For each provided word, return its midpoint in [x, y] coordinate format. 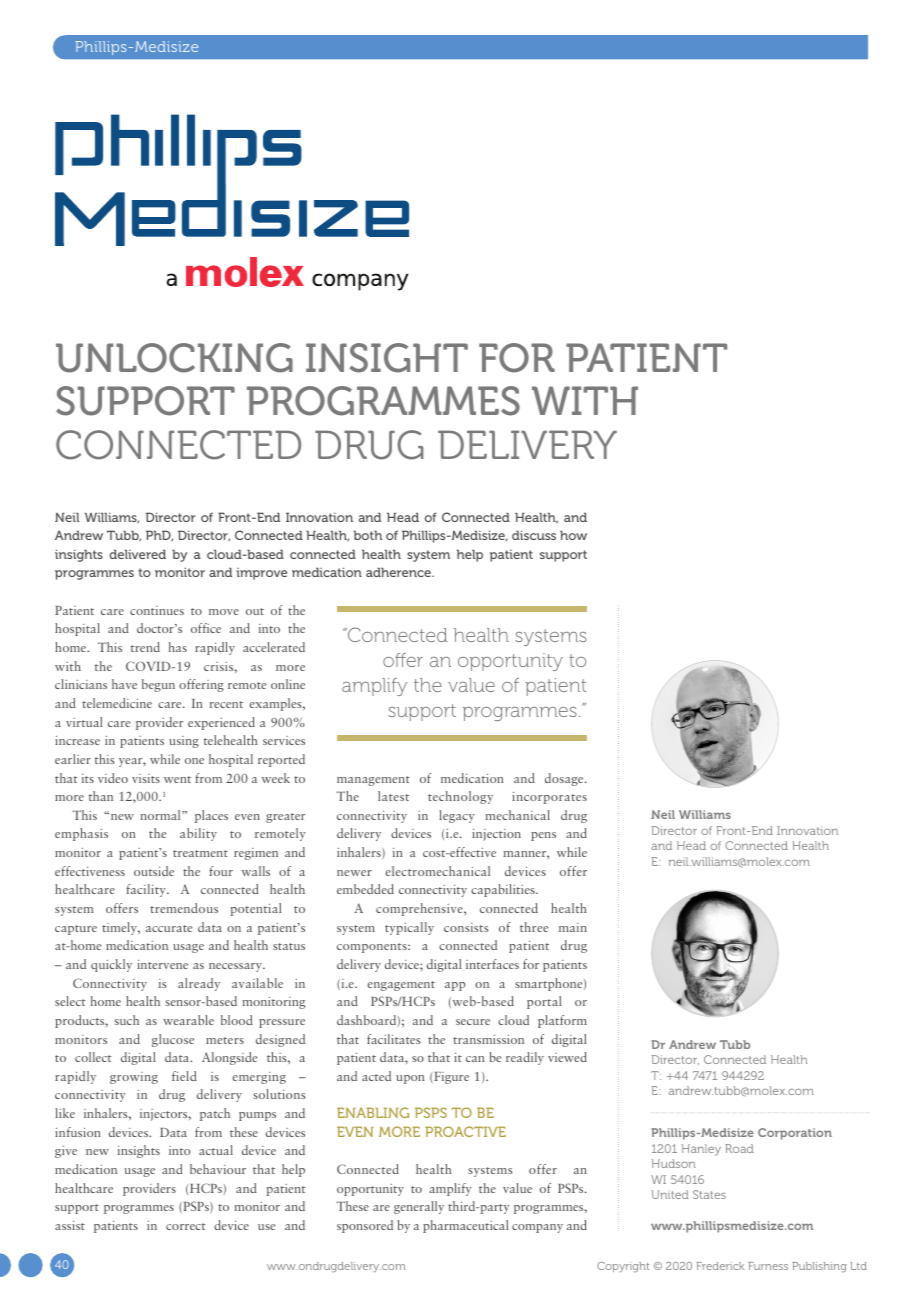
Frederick [720, 1266]
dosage [565, 779]
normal [162, 815]
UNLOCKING [174, 358]
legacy [457, 816]
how [573, 535]
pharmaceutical [465, 1226]
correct [186, 1226]
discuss [534, 535]
